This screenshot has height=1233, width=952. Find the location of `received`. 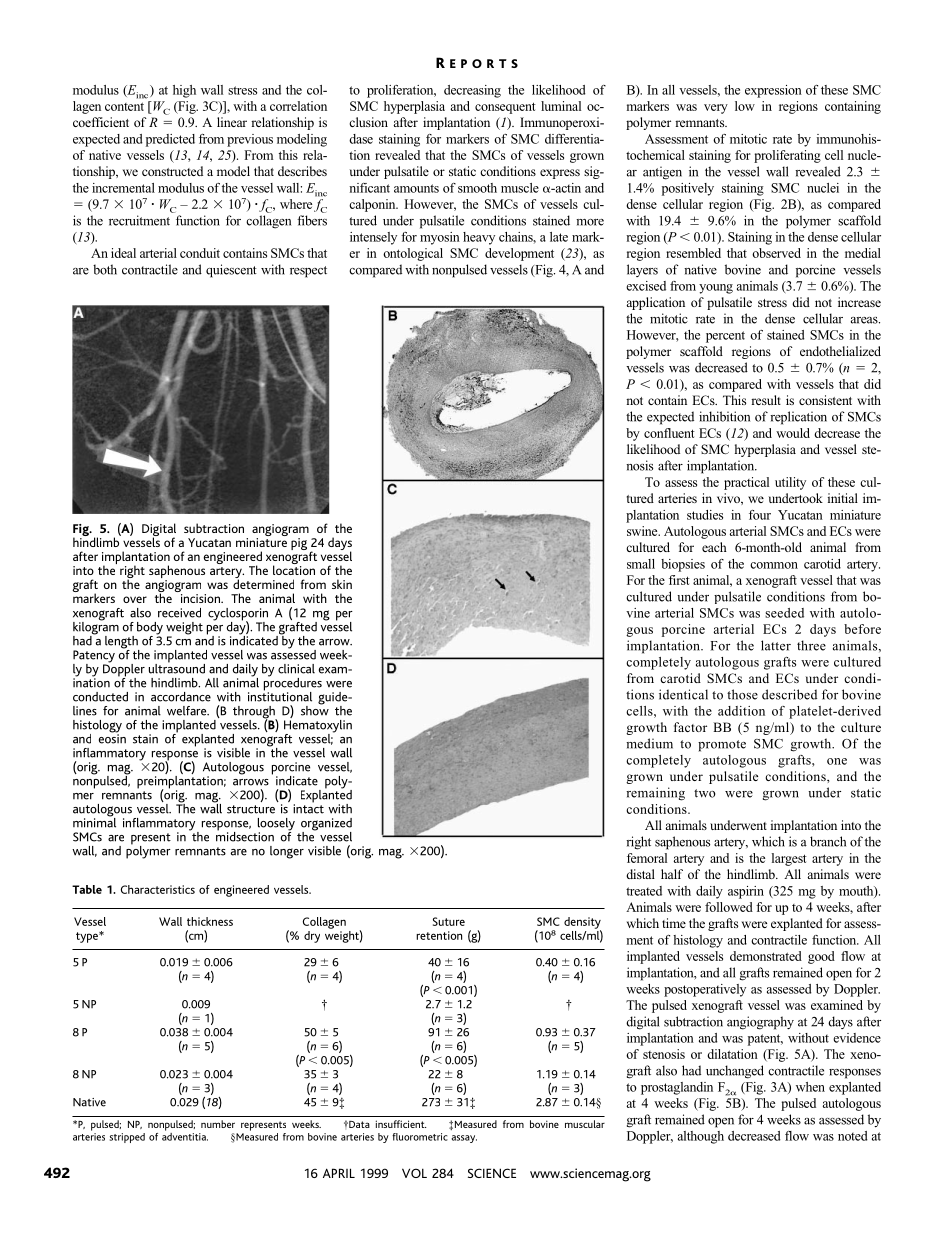

received is located at coordinates (179, 613).
